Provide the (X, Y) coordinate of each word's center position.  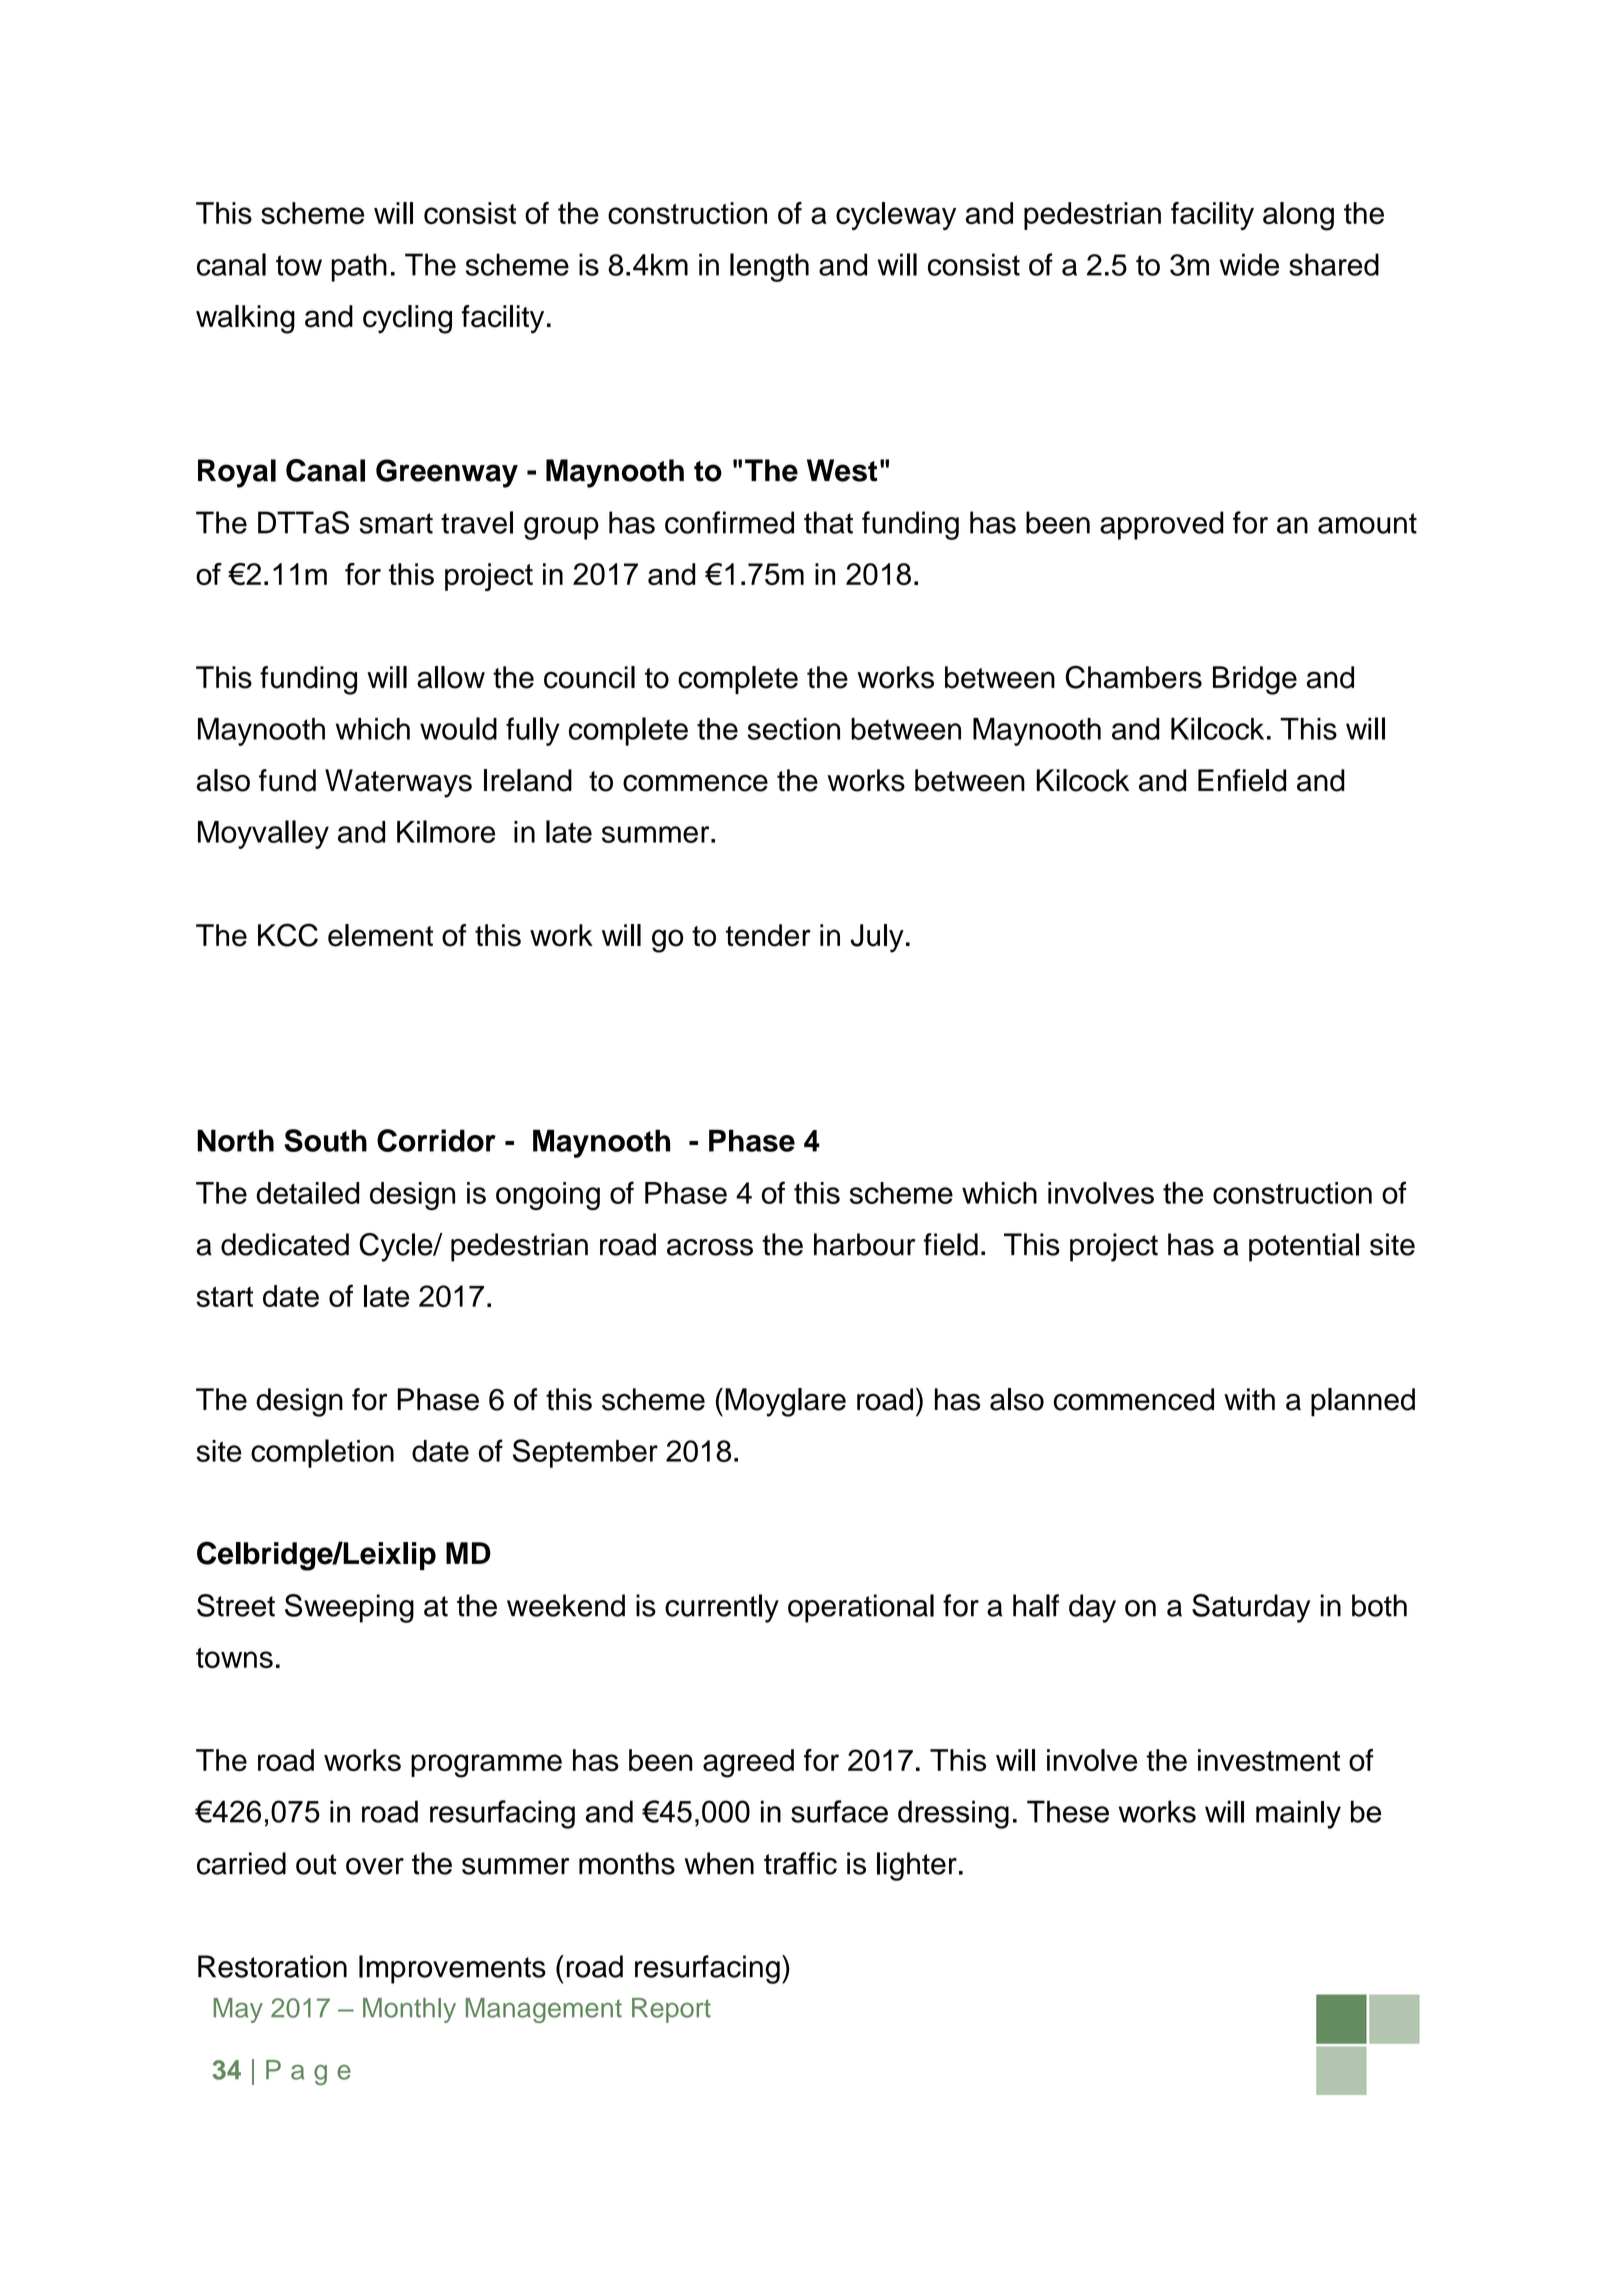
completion (322, 1453)
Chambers (1134, 677)
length (769, 267)
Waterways (398, 783)
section (794, 729)
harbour (864, 1244)
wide (1249, 264)
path (359, 267)
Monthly (409, 2010)
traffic (800, 1863)
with (1249, 1399)
